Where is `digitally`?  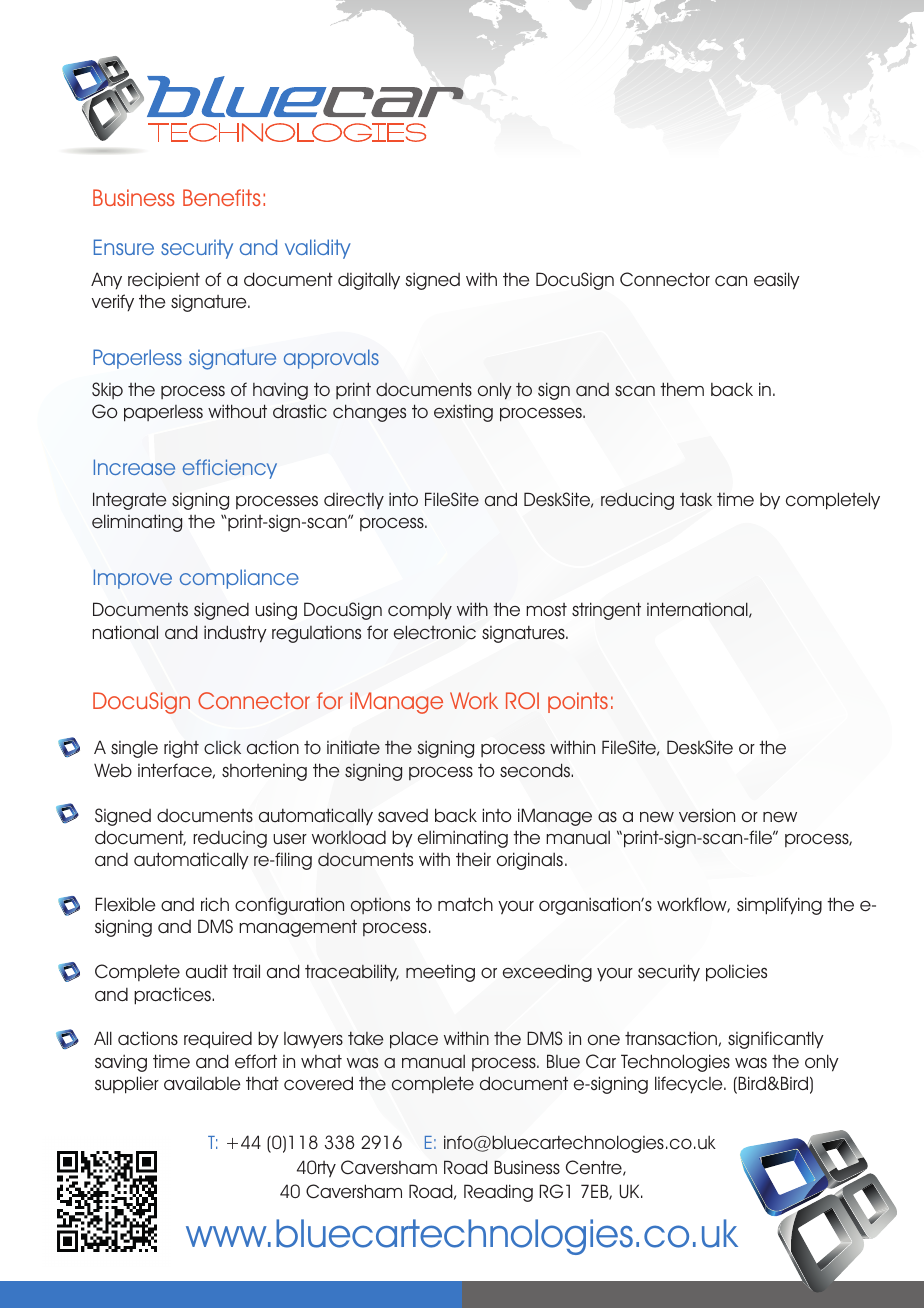 digitally is located at coordinates (369, 281).
